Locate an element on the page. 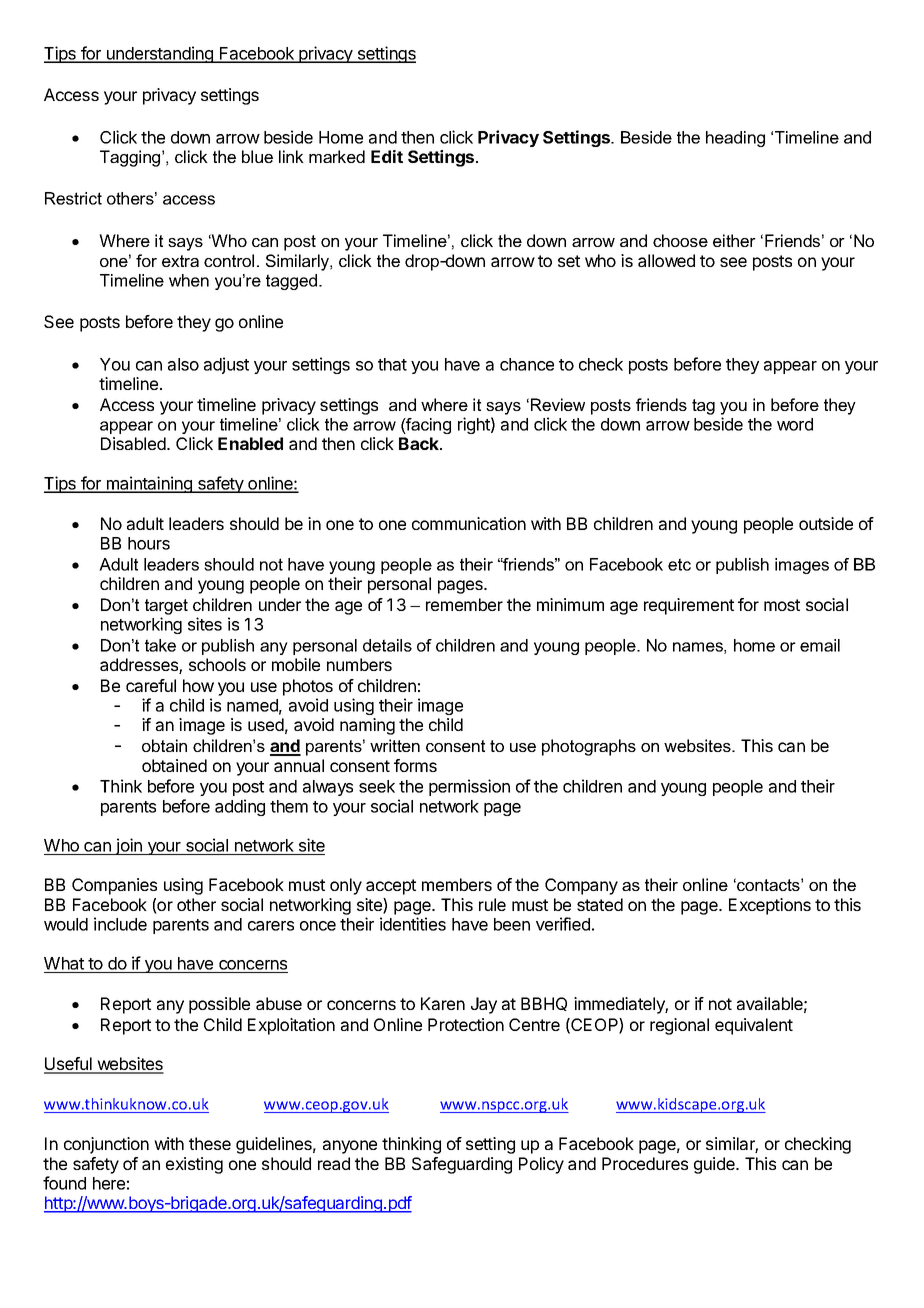 The image size is (924, 1308). heading is located at coordinates (735, 139).
